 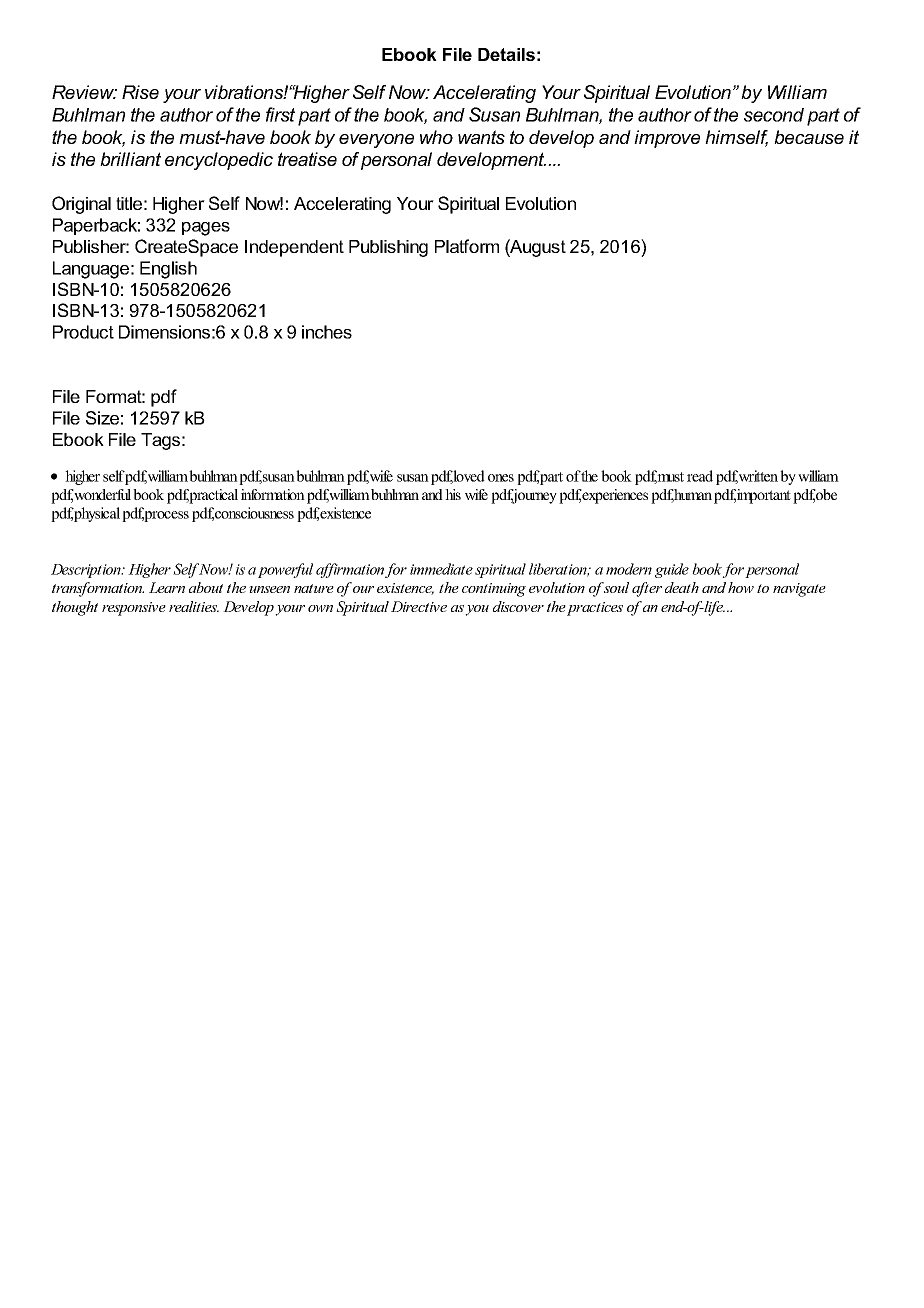 What do you see at coordinates (167, 587) in the image?
I see `Learn` at bounding box center [167, 587].
